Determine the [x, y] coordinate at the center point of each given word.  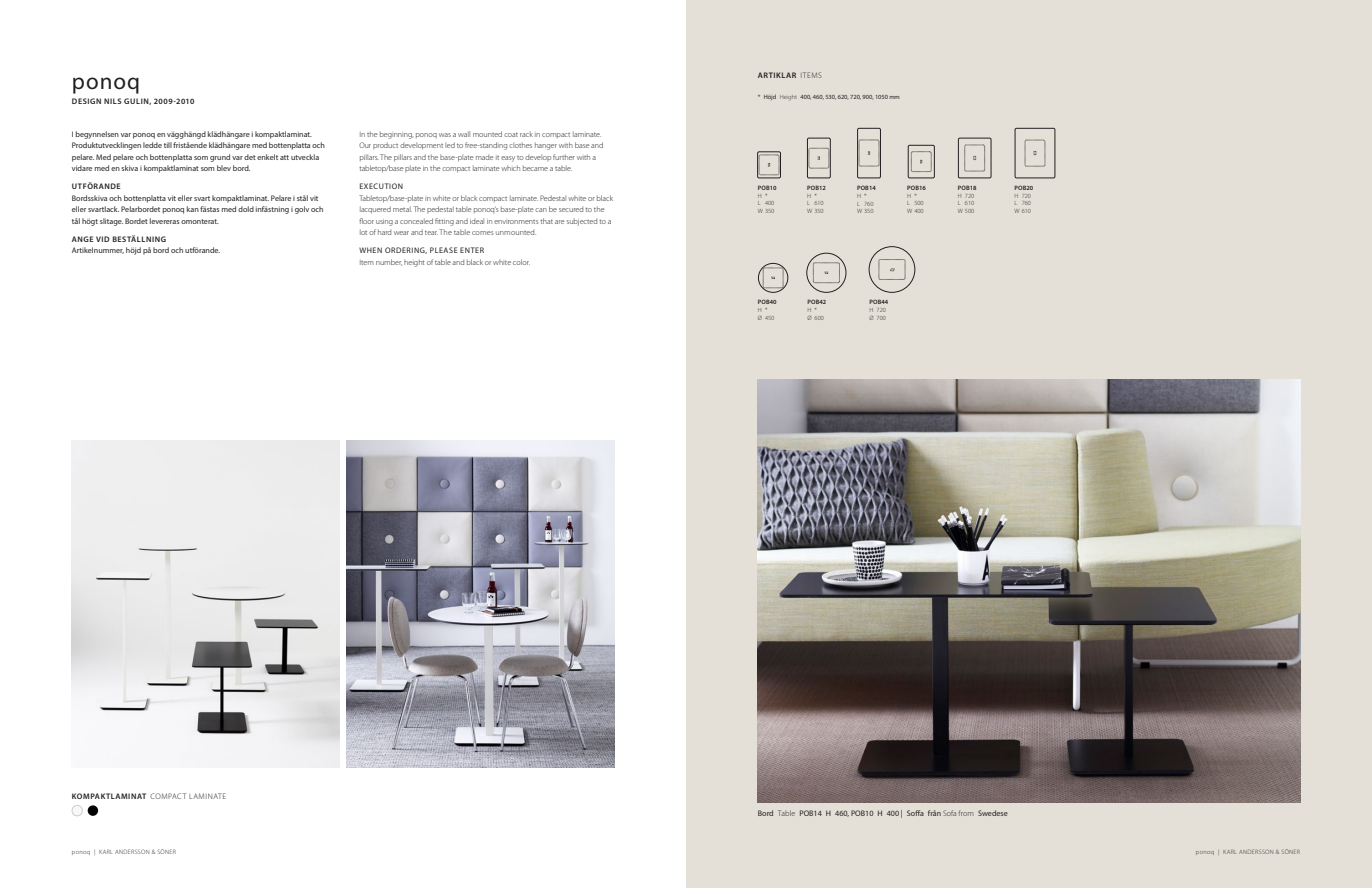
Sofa [949, 813]
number [389, 262]
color [521, 262]
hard [384, 232]
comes [482, 233]
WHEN [370, 250]
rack [526, 134]
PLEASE [444, 250]
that [546, 221]
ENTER [472, 250]
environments [516, 222]
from [966, 813]
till [168, 145]
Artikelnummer [98, 250]
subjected [582, 222]
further [564, 157]
